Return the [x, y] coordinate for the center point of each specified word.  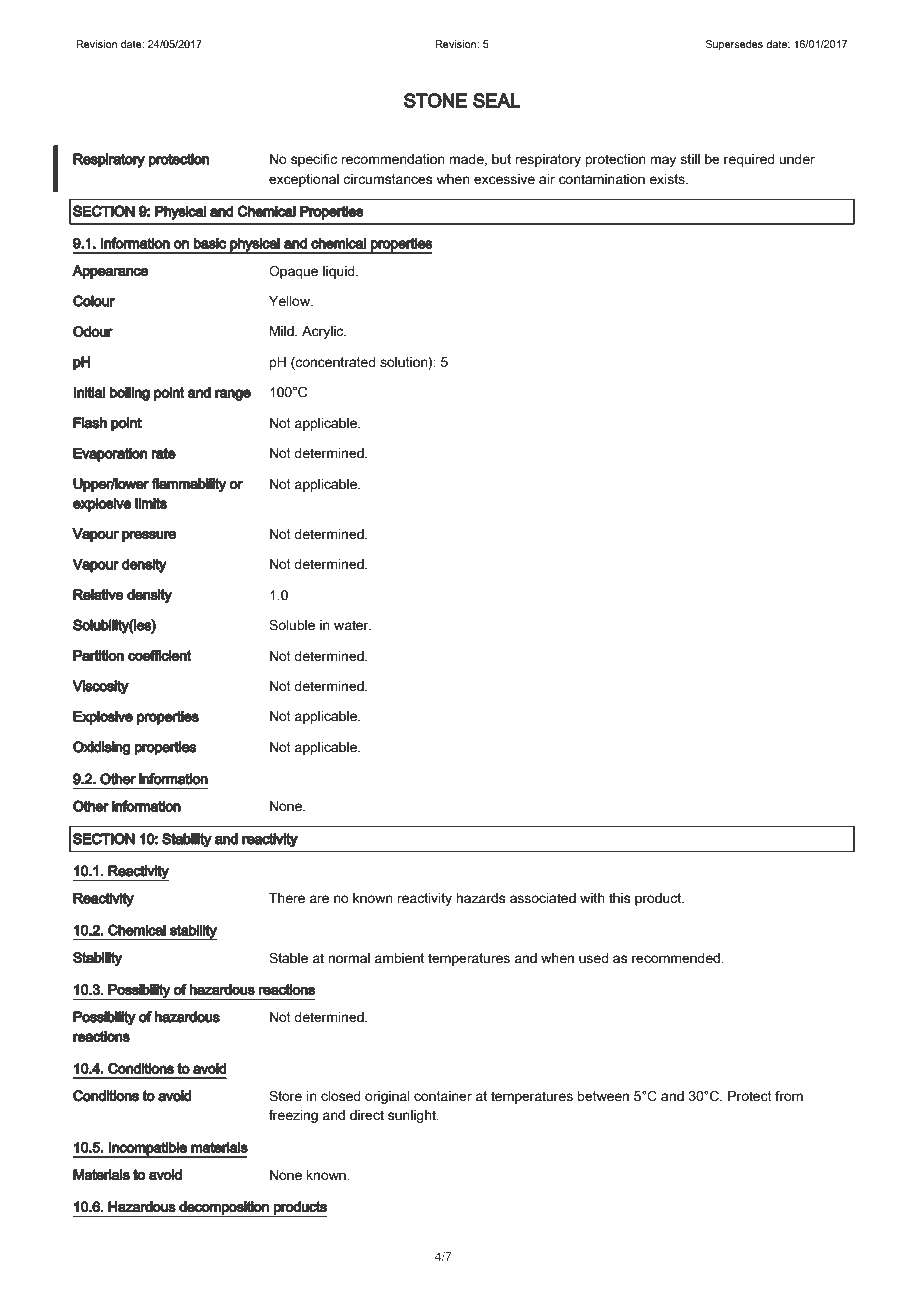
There [287, 898]
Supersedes [734, 45]
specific [314, 160]
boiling [130, 394]
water [352, 625]
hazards [481, 898]
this [619, 898]
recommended [677, 958]
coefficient [160, 655]
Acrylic [324, 332]
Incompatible [148, 1150]
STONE [436, 100]
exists [668, 179]
